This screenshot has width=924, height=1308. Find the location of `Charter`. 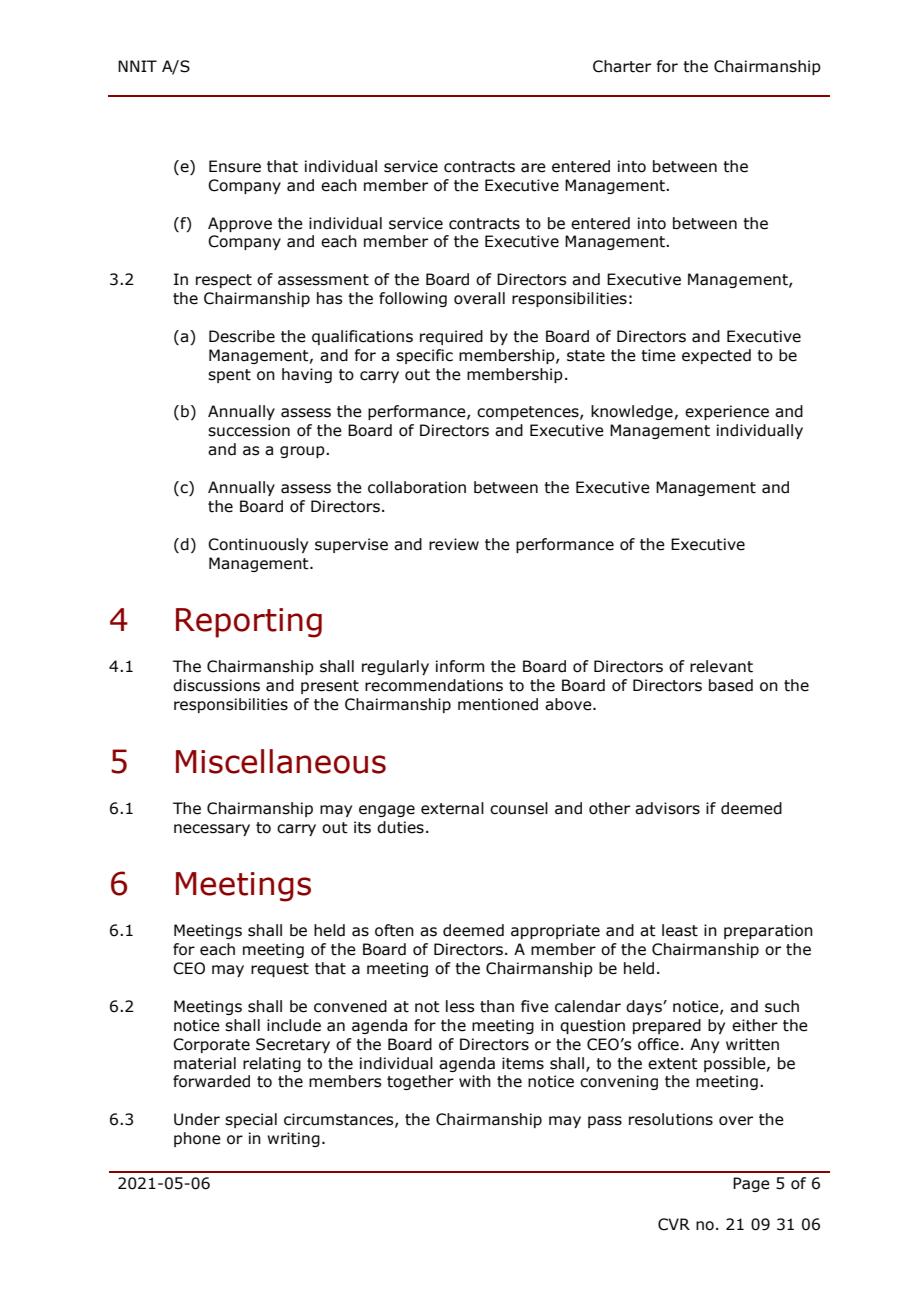

Charter is located at coordinates (622, 66).
